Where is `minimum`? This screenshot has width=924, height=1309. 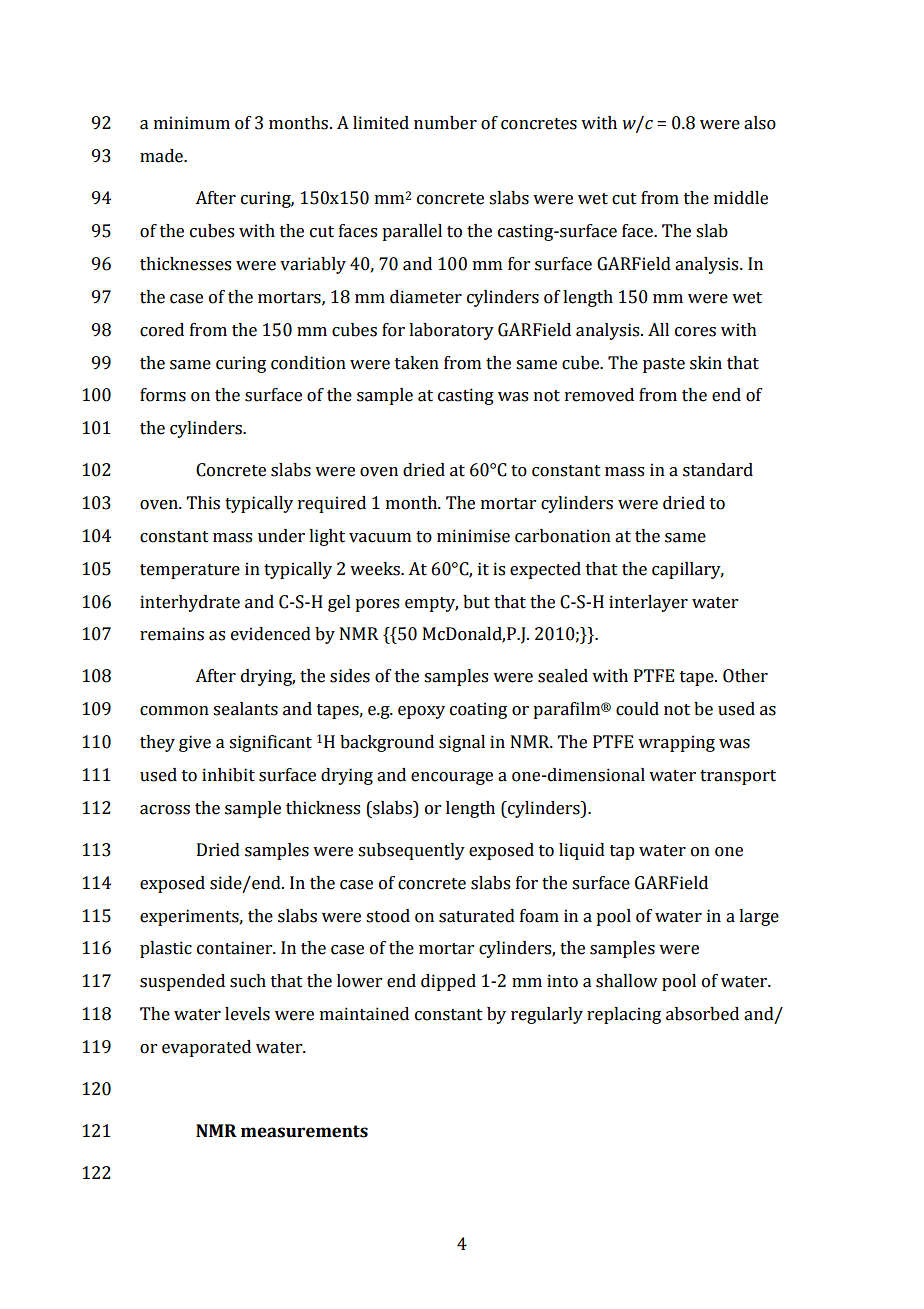 minimum is located at coordinates (192, 123).
